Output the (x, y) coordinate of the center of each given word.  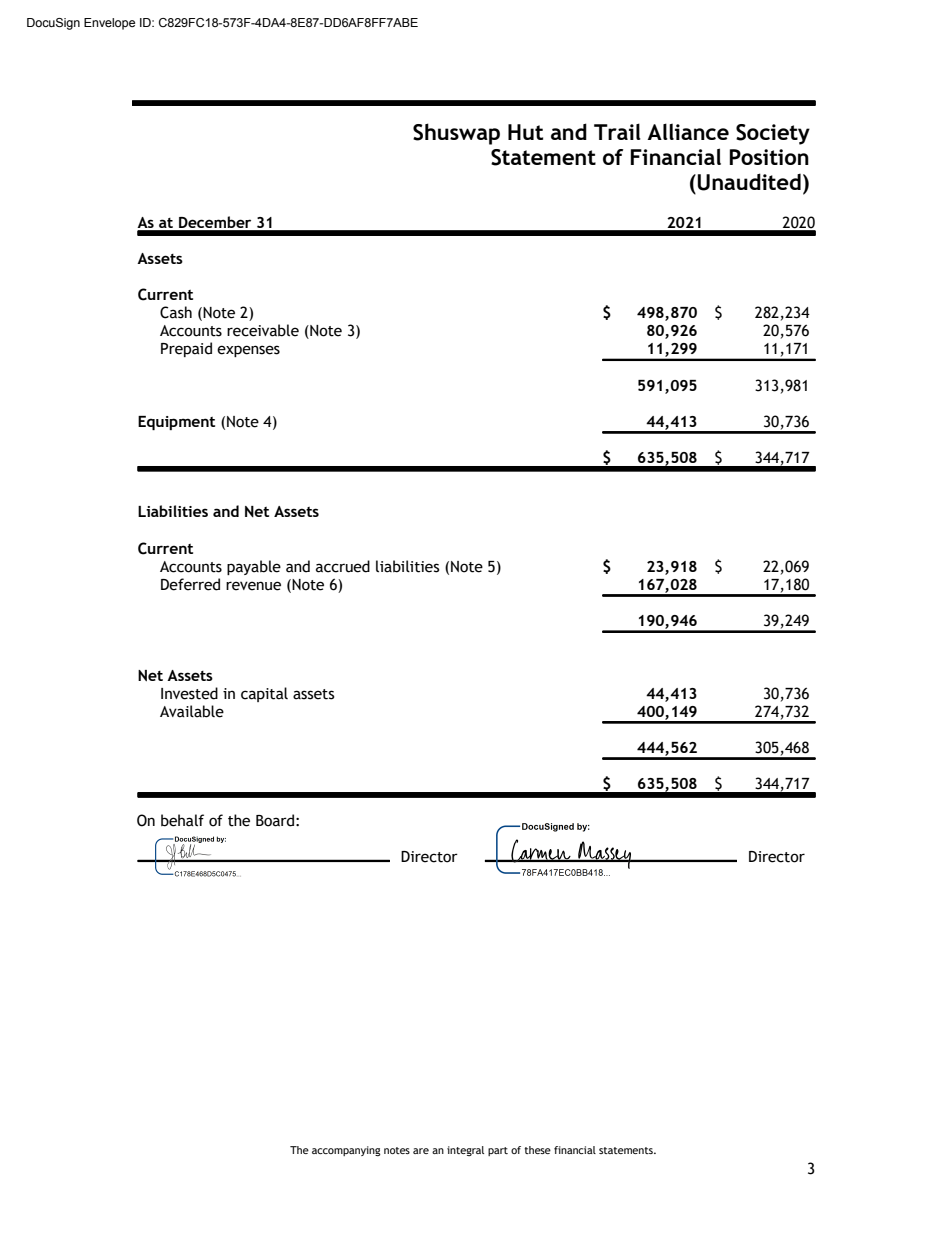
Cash (176, 312)
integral (465, 1151)
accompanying (346, 1151)
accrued (343, 566)
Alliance (688, 131)
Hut (525, 132)
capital (264, 694)
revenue (253, 586)
